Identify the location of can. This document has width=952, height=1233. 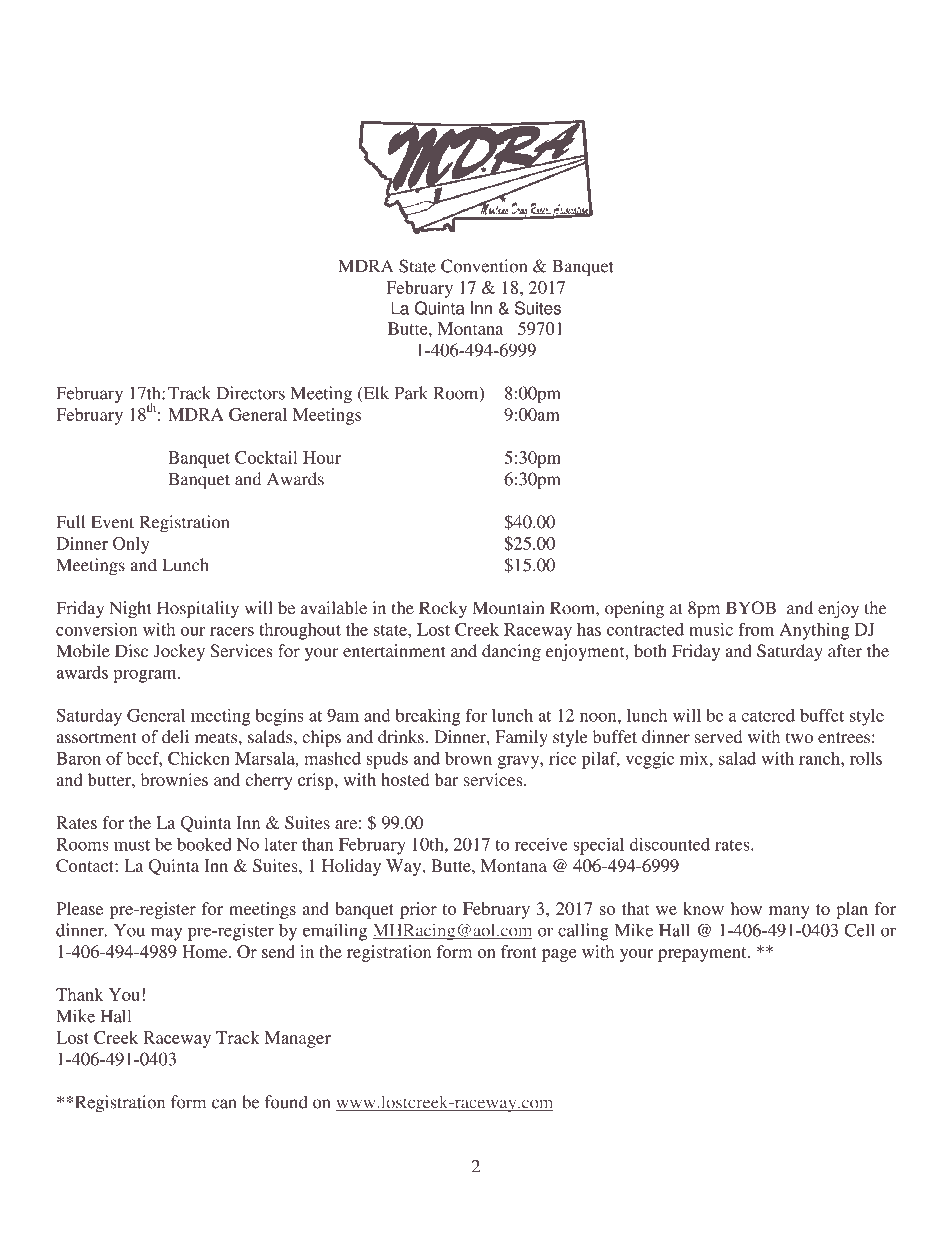
(224, 1104).
